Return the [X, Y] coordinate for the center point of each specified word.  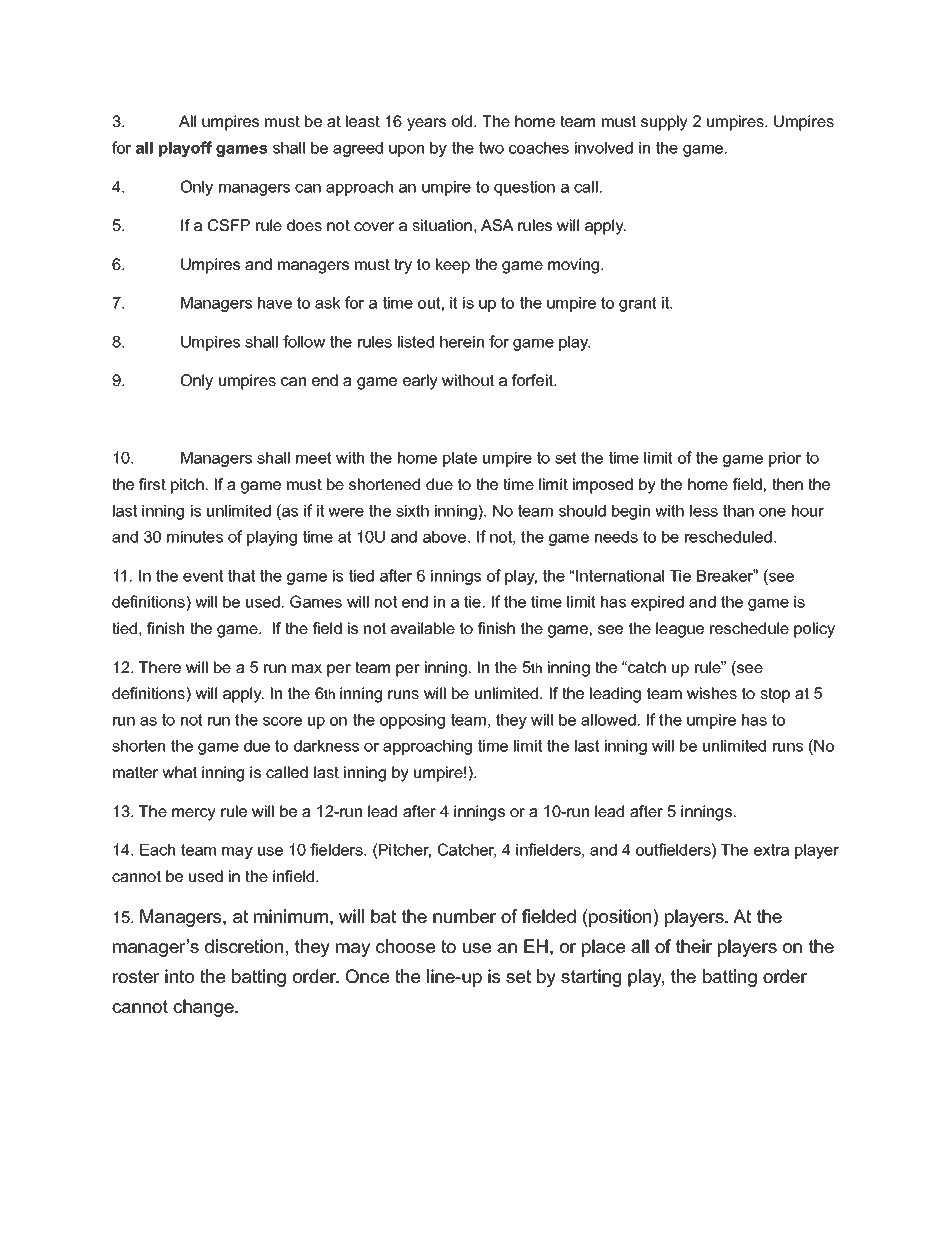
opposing [412, 721]
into [179, 976]
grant [638, 304]
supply [664, 123]
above [446, 537]
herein [462, 342]
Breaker [726, 575]
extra [771, 850]
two [491, 148]
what [179, 772]
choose [405, 946]
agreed [358, 149]
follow [304, 341]
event [203, 576]
